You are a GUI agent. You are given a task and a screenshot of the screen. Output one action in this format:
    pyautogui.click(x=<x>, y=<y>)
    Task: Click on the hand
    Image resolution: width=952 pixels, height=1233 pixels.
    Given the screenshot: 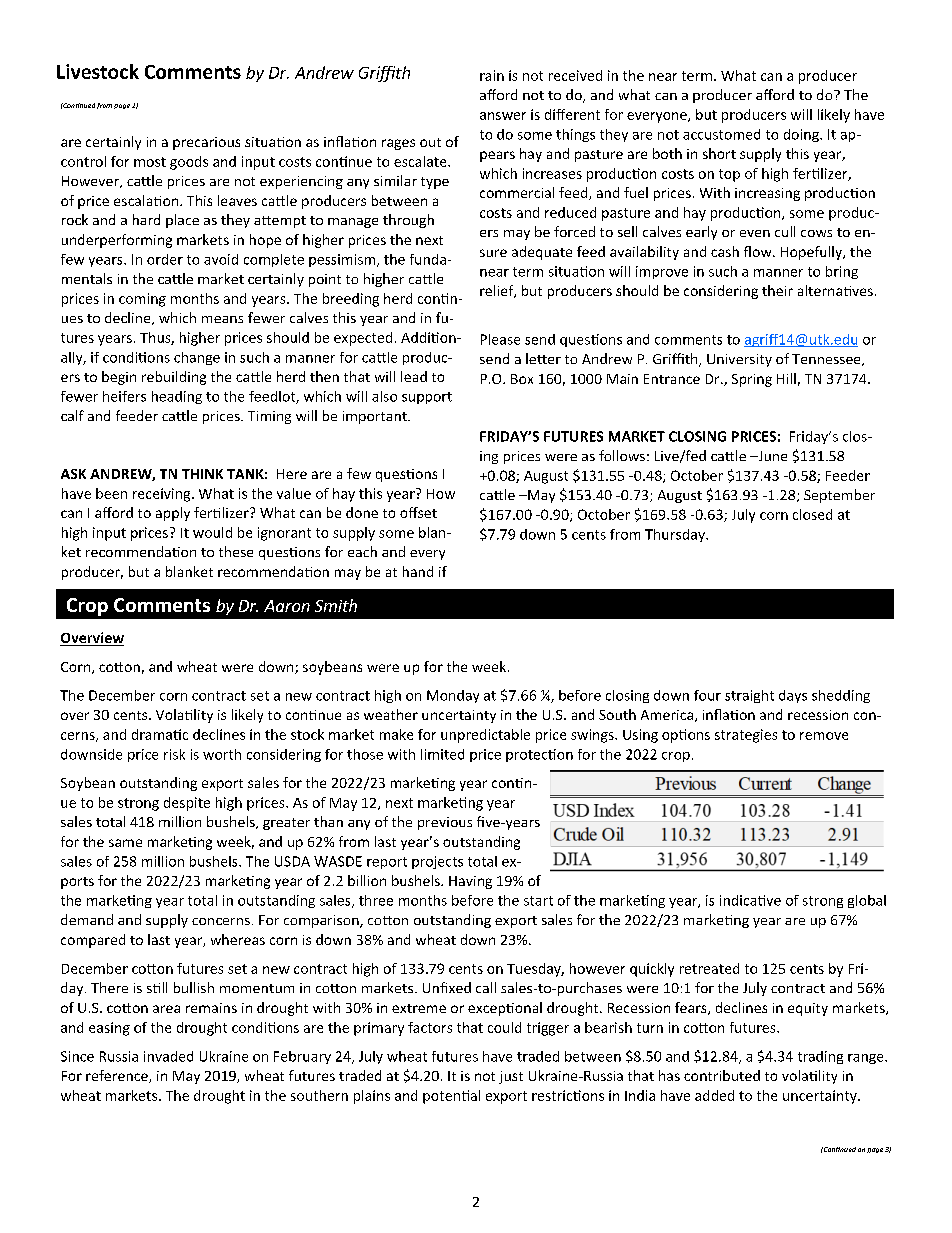 What is the action you would take?
    pyautogui.click(x=418, y=571)
